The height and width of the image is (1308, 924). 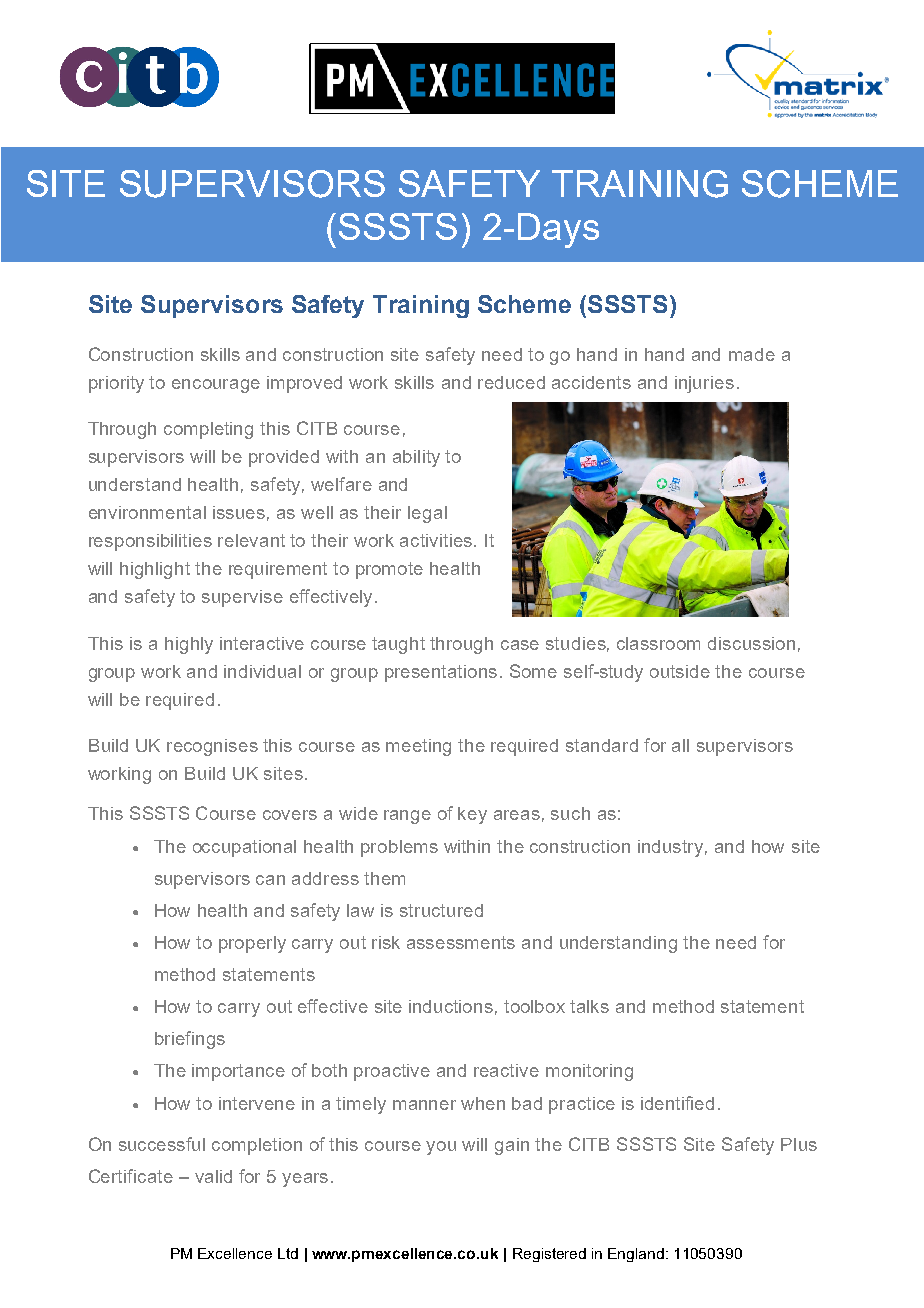 What do you see at coordinates (216, 386) in the image?
I see `encourage` at bounding box center [216, 386].
